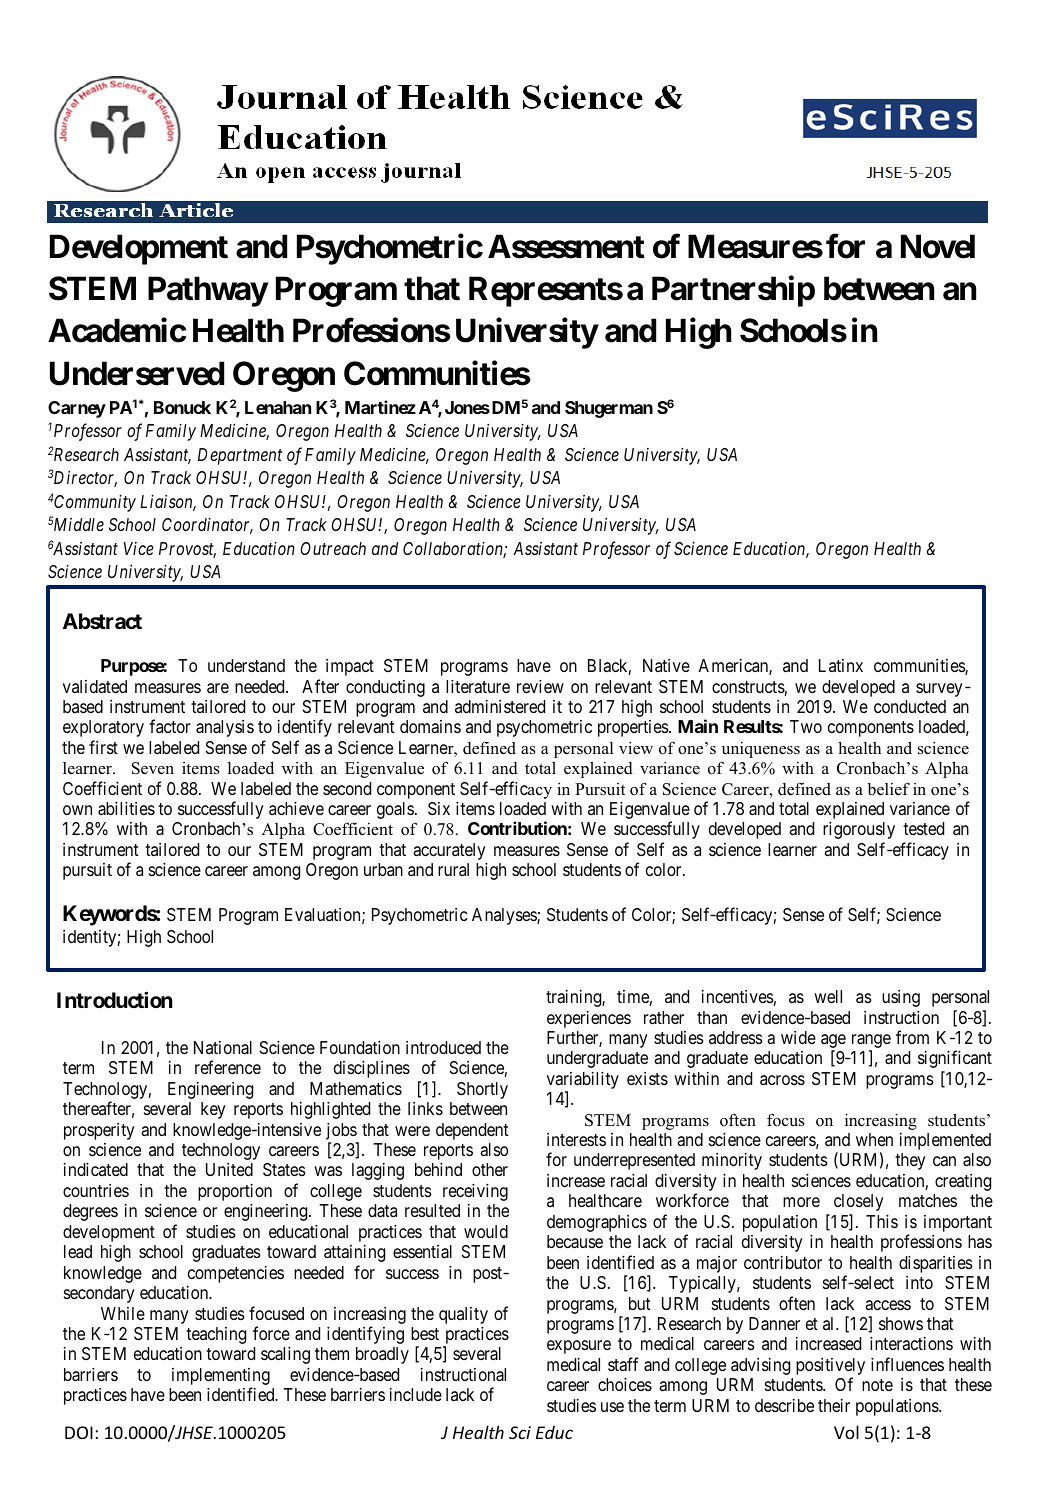  I want to click on exposure, so click(579, 1347).
